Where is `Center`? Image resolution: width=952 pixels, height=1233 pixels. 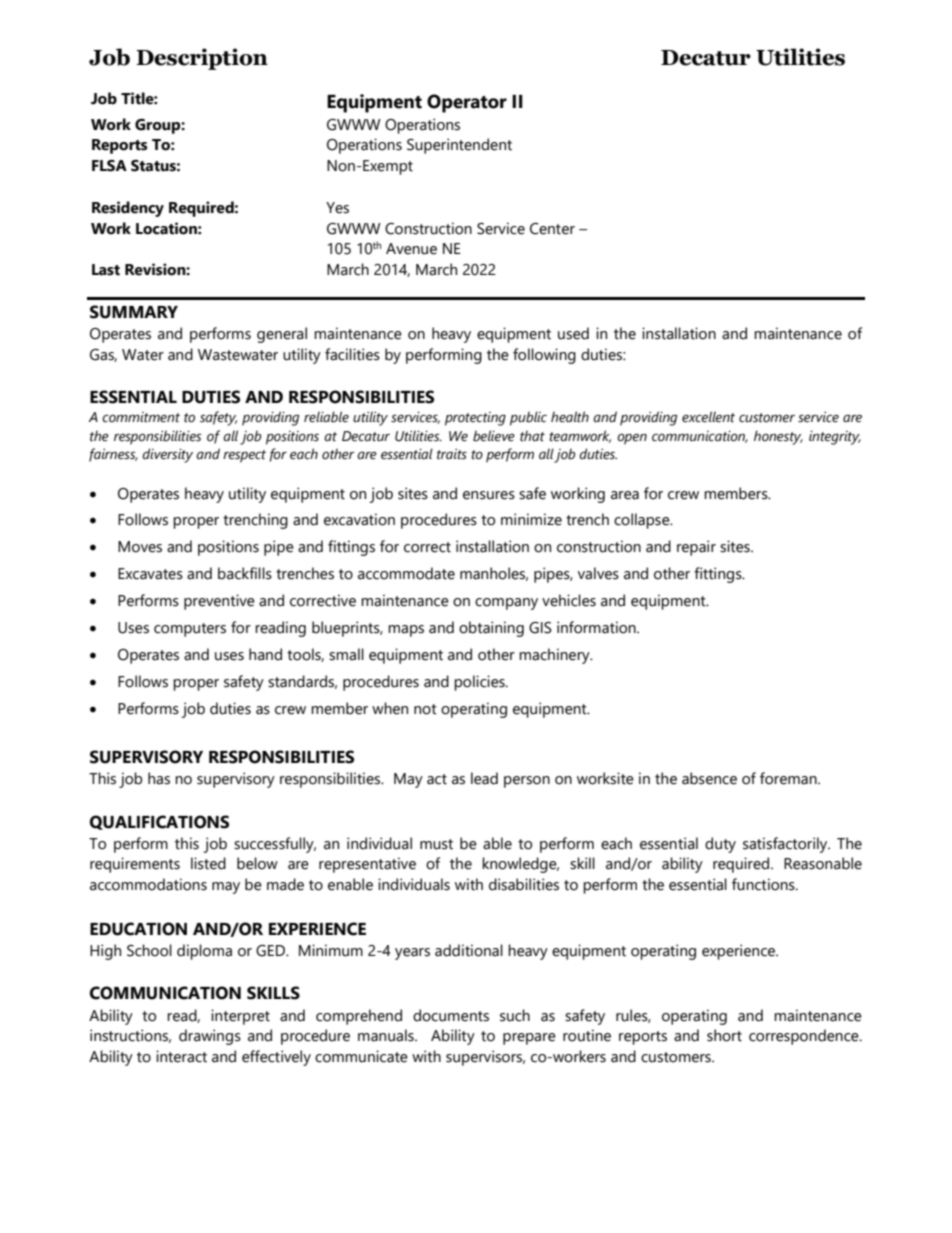 Center is located at coordinates (552, 229).
